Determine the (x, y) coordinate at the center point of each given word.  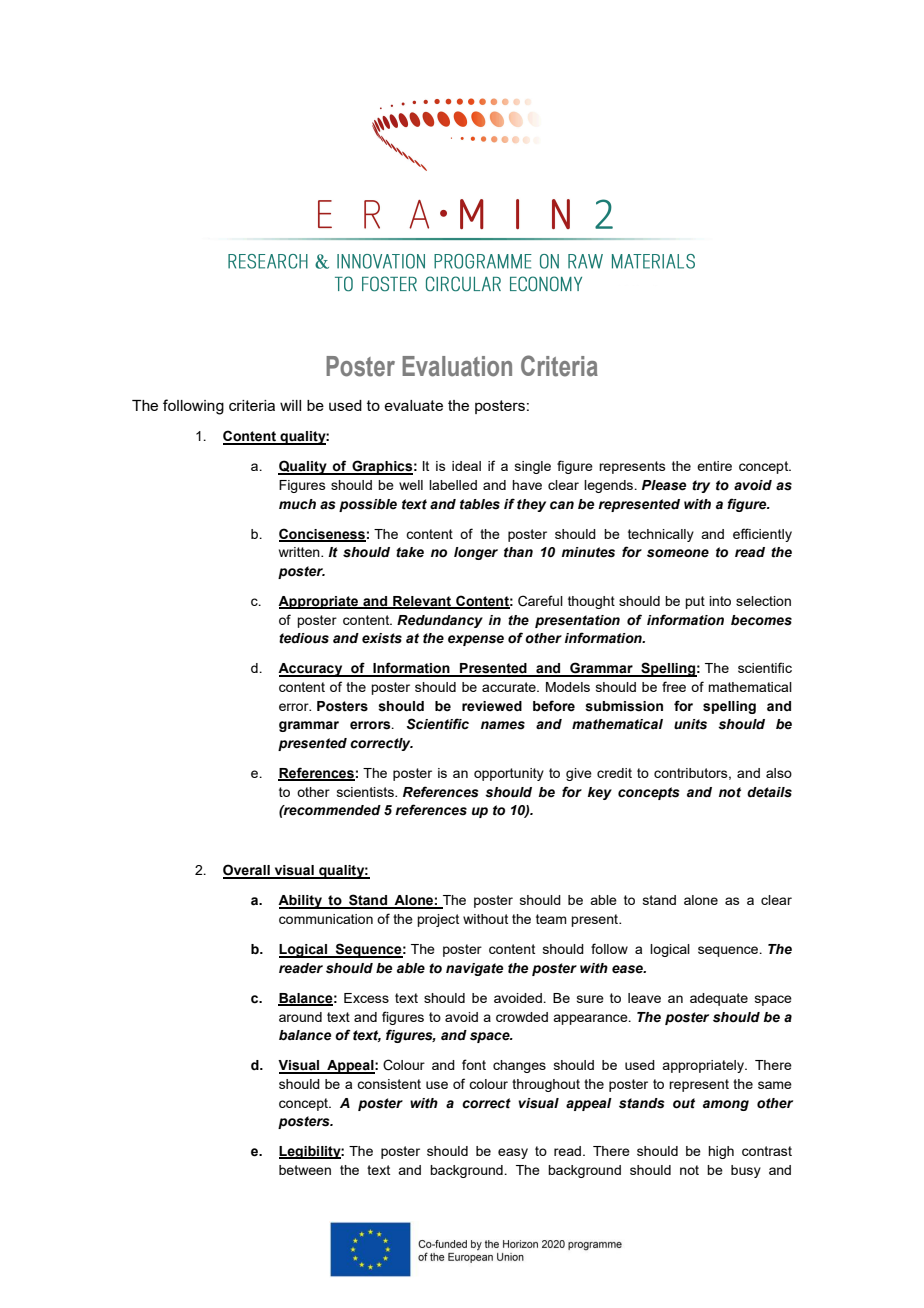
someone (678, 553)
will (290, 405)
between (305, 1170)
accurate (510, 687)
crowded (522, 1017)
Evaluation (457, 366)
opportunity (509, 774)
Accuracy (311, 670)
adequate (719, 999)
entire (714, 466)
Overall (247, 871)
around (300, 1017)
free (674, 686)
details (769, 792)
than (518, 552)
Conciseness (322, 534)
